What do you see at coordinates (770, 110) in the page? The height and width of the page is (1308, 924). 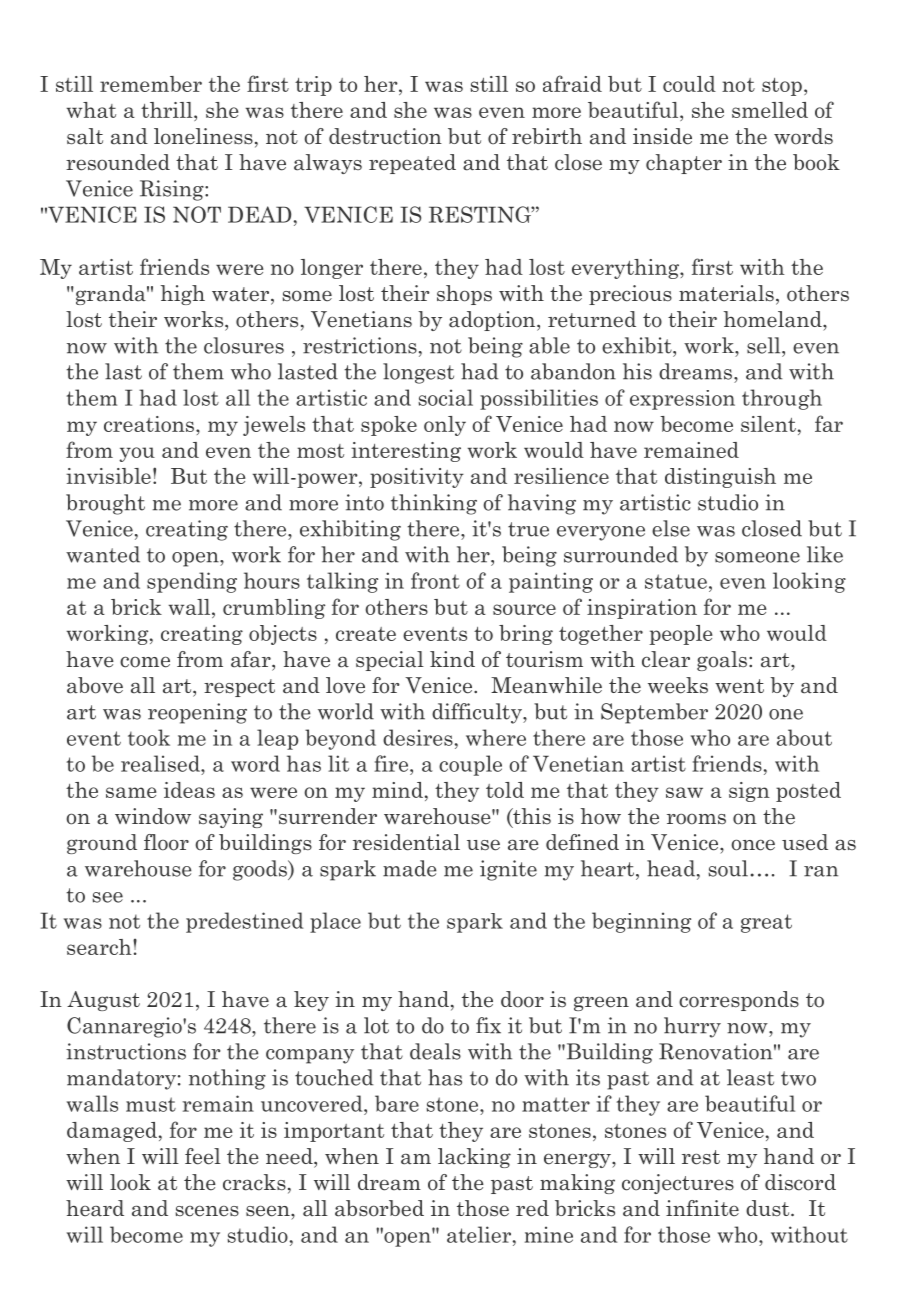 I see `smelled` at bounding box center [770, 110].
